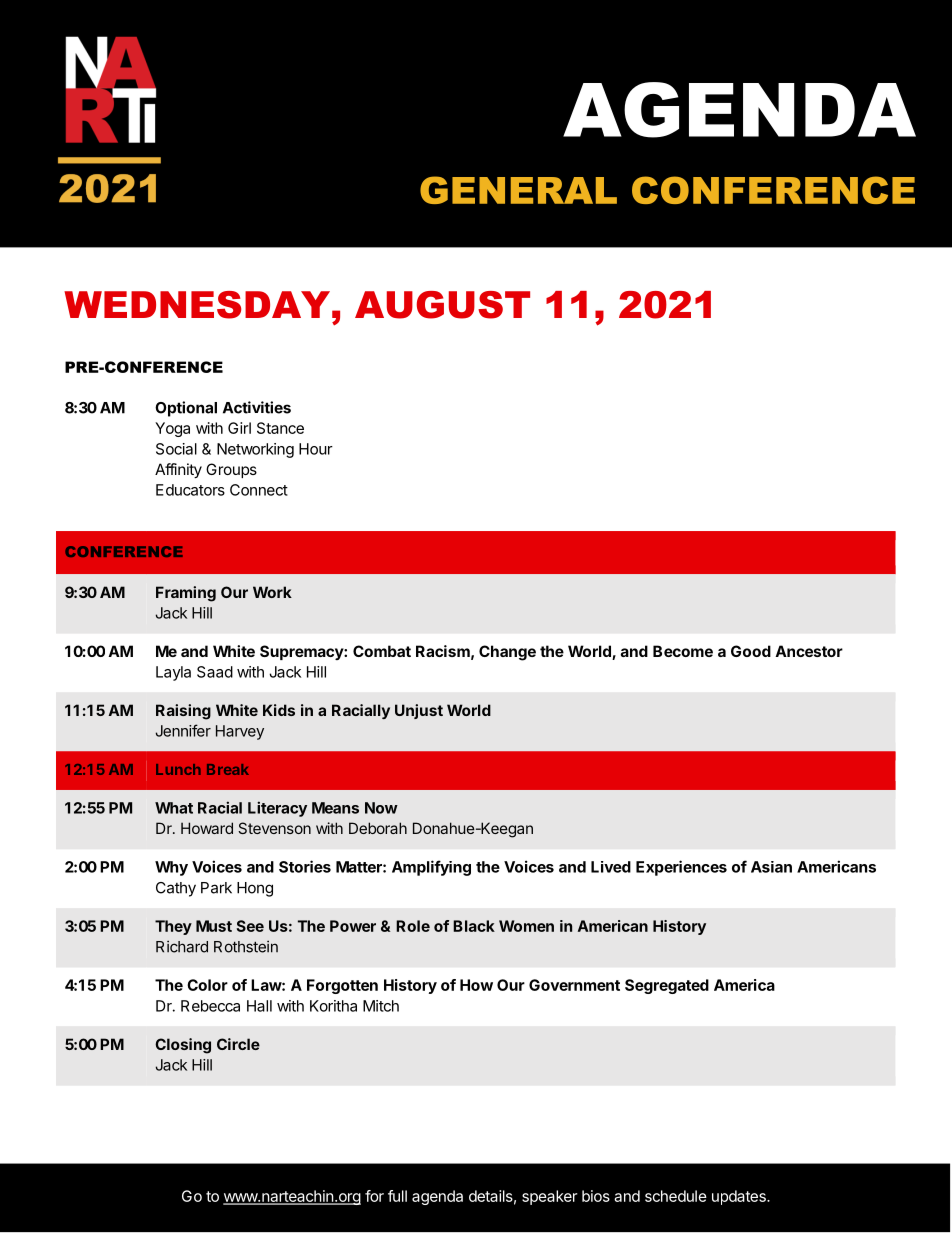  Describe the element at coordinates (442, 305) in the document. I see `AUGUST` at that location.
